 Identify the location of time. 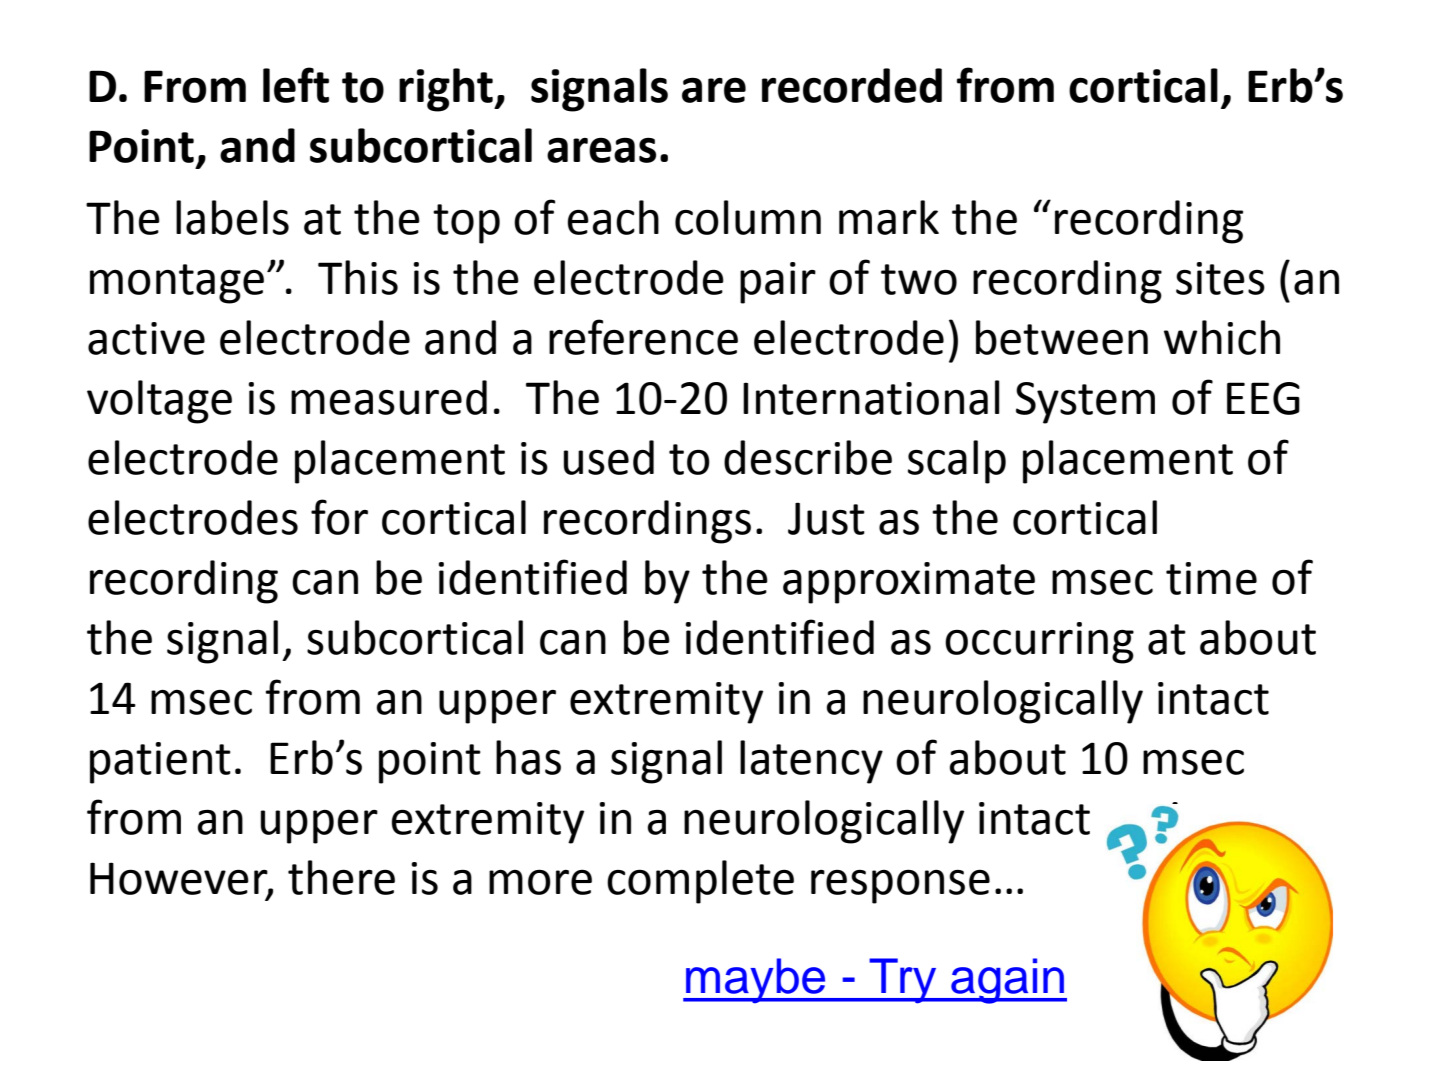
(1211, 578).
